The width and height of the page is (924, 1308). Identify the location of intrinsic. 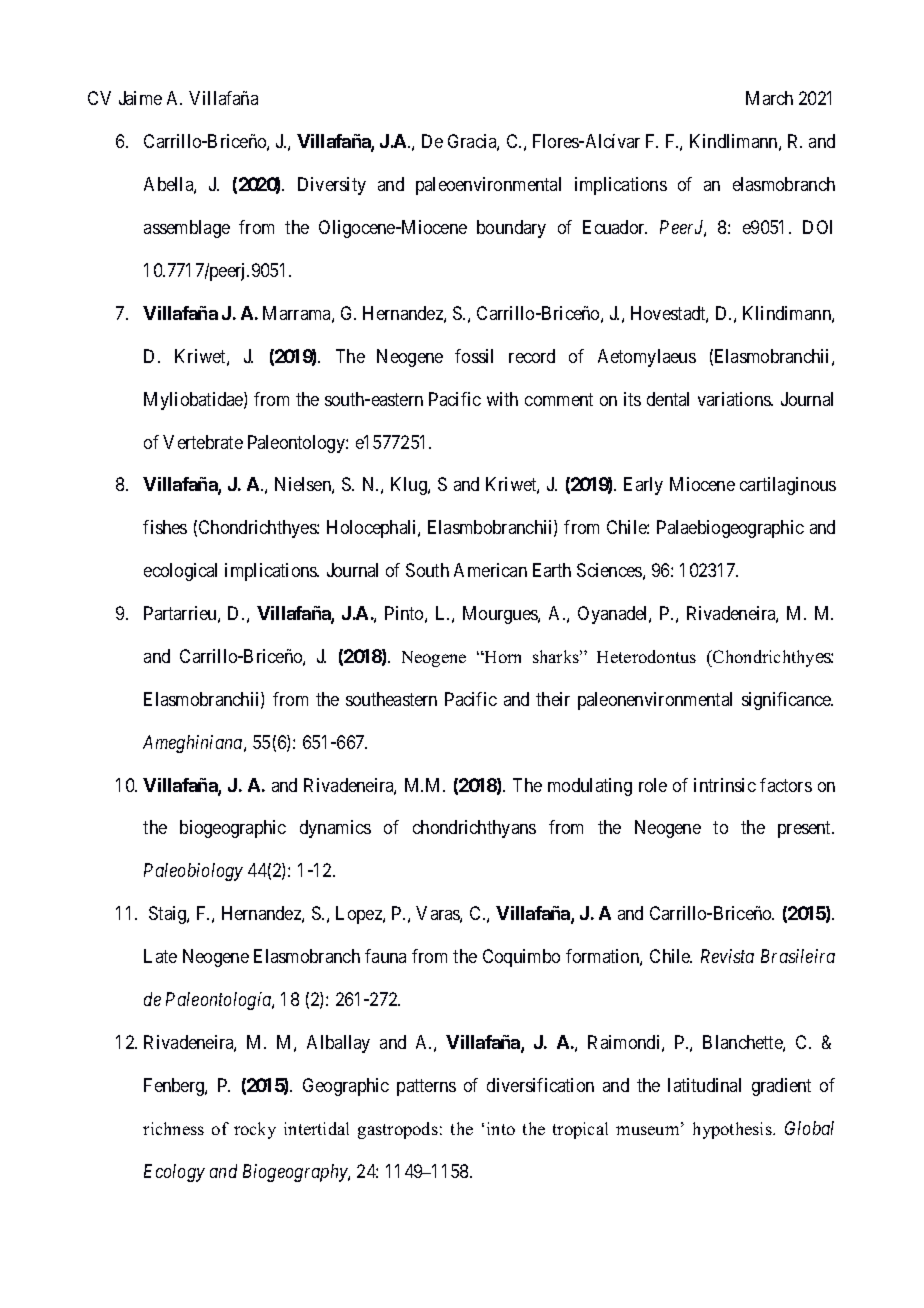
(725, 785).
